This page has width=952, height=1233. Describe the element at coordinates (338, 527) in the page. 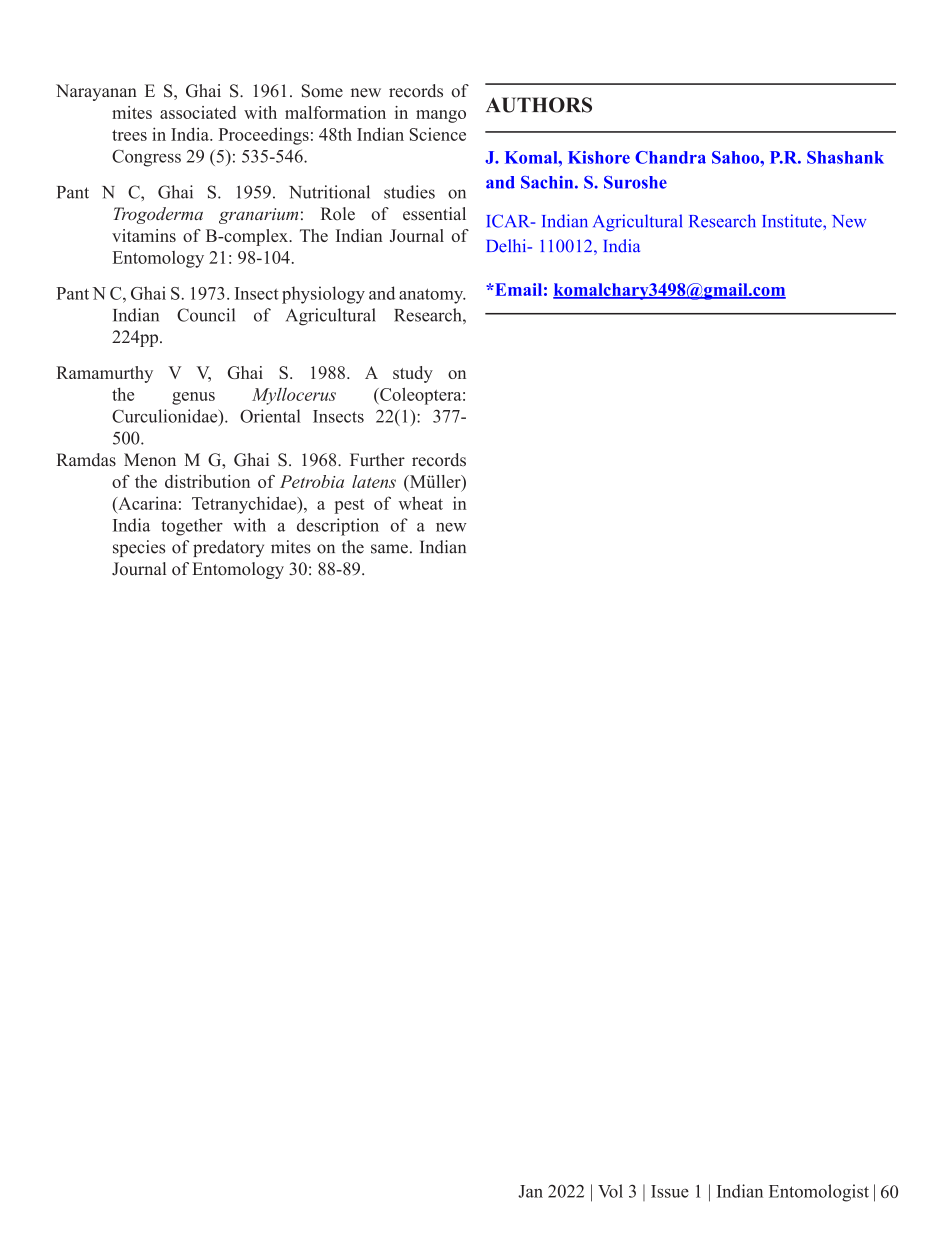

I see `description` at that location.
